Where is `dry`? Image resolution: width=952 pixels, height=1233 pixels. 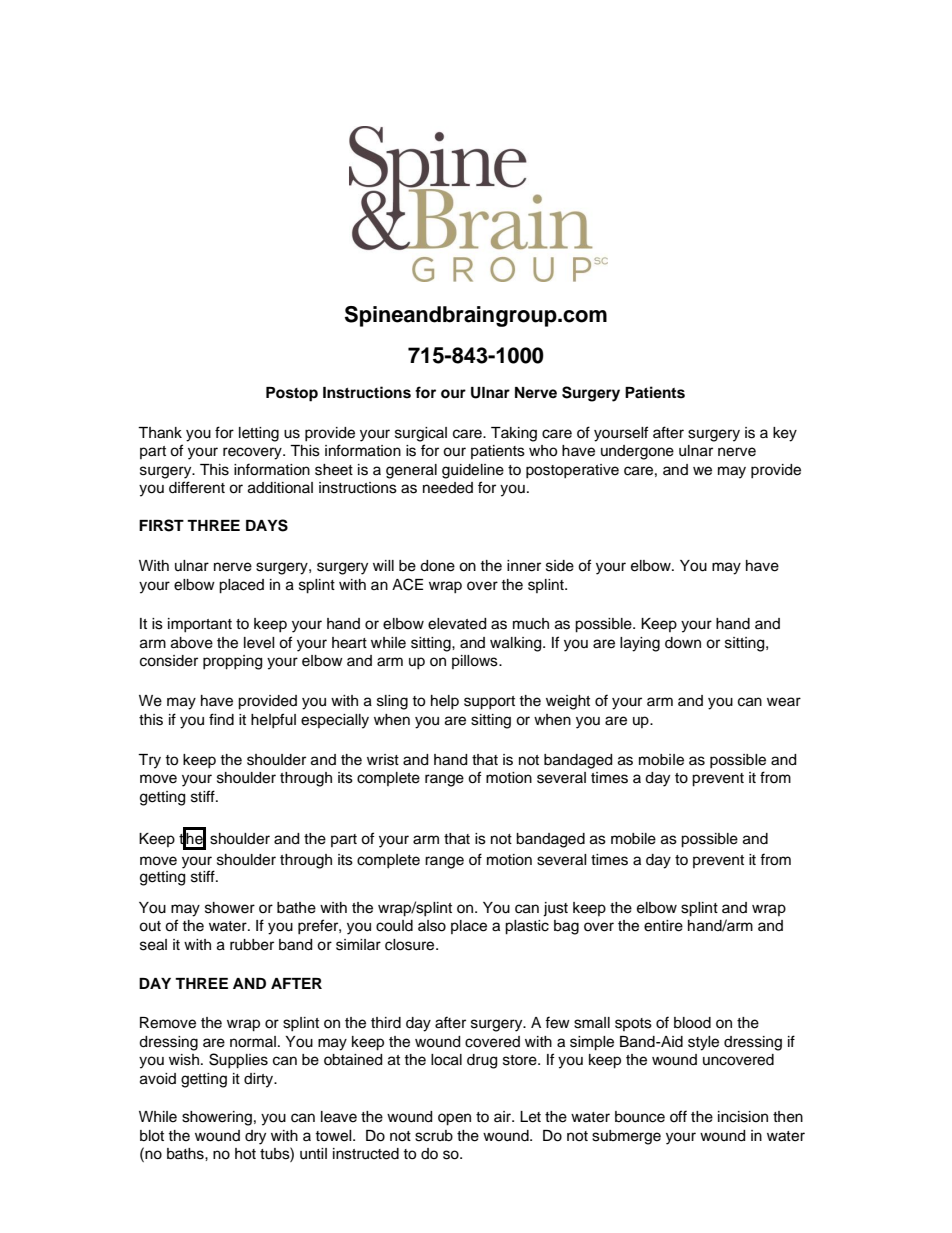
dry is located at coordinates (255, 1137).
